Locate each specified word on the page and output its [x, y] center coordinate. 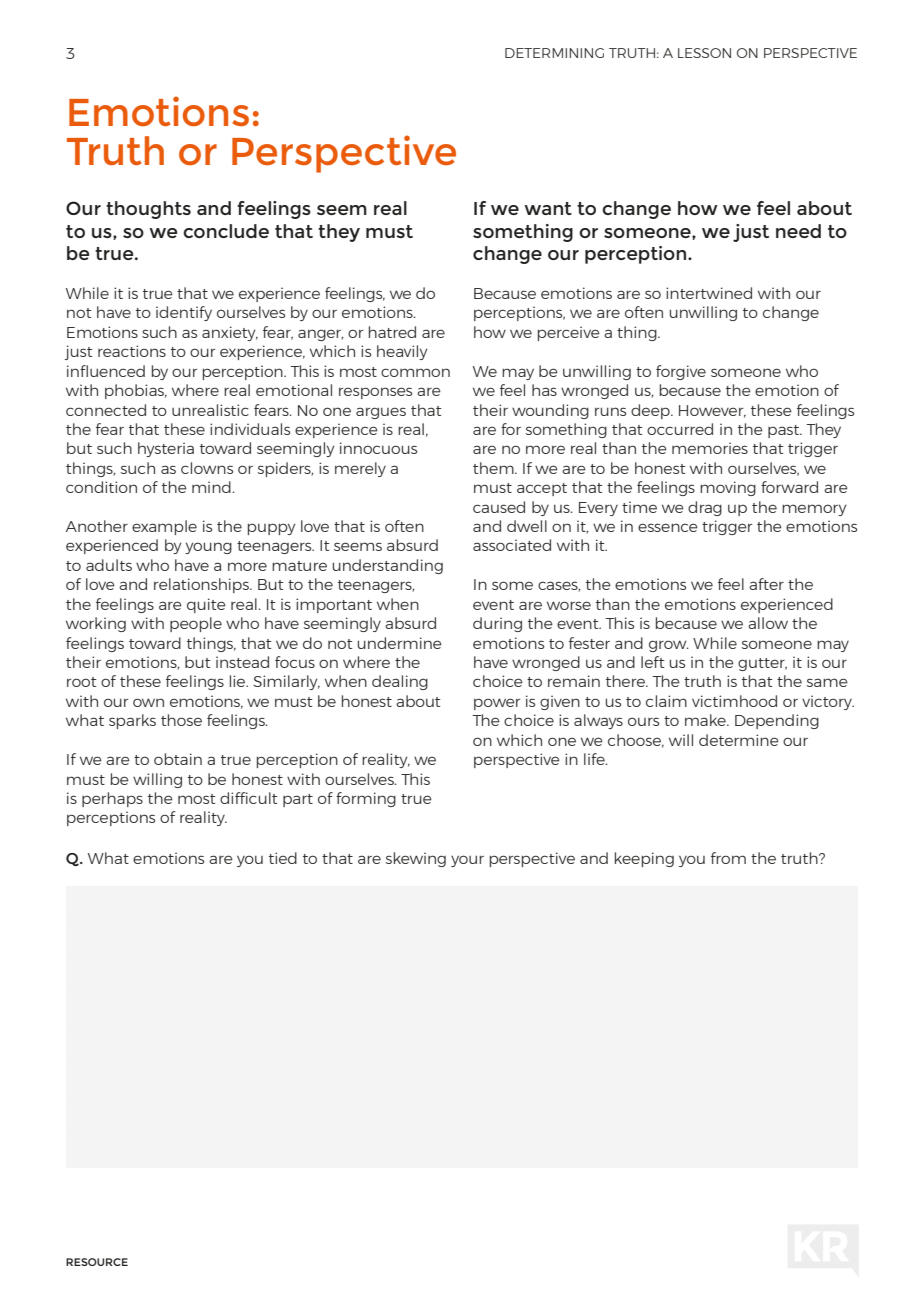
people [196, 624]
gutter [762, 664]
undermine [400, 643]
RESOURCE [97, 1262]
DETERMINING [554, 53]
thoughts [148, 210]
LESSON [704, 53]
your [467, 861]
